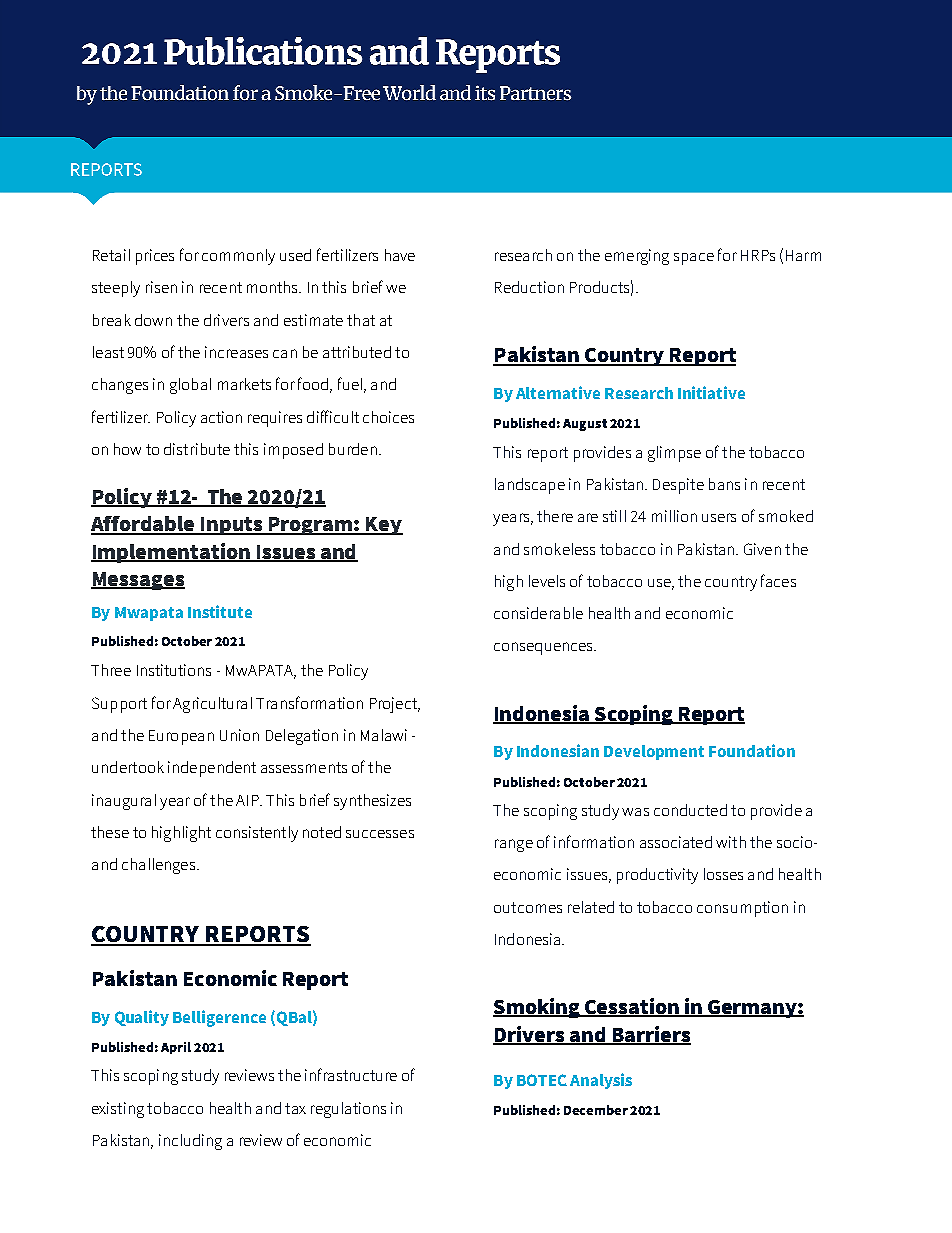 The width and height of the screenshot is (952, 1233). Describe the element at coordinates (190, 1142) in the screenshot. I see `including` at that location.
